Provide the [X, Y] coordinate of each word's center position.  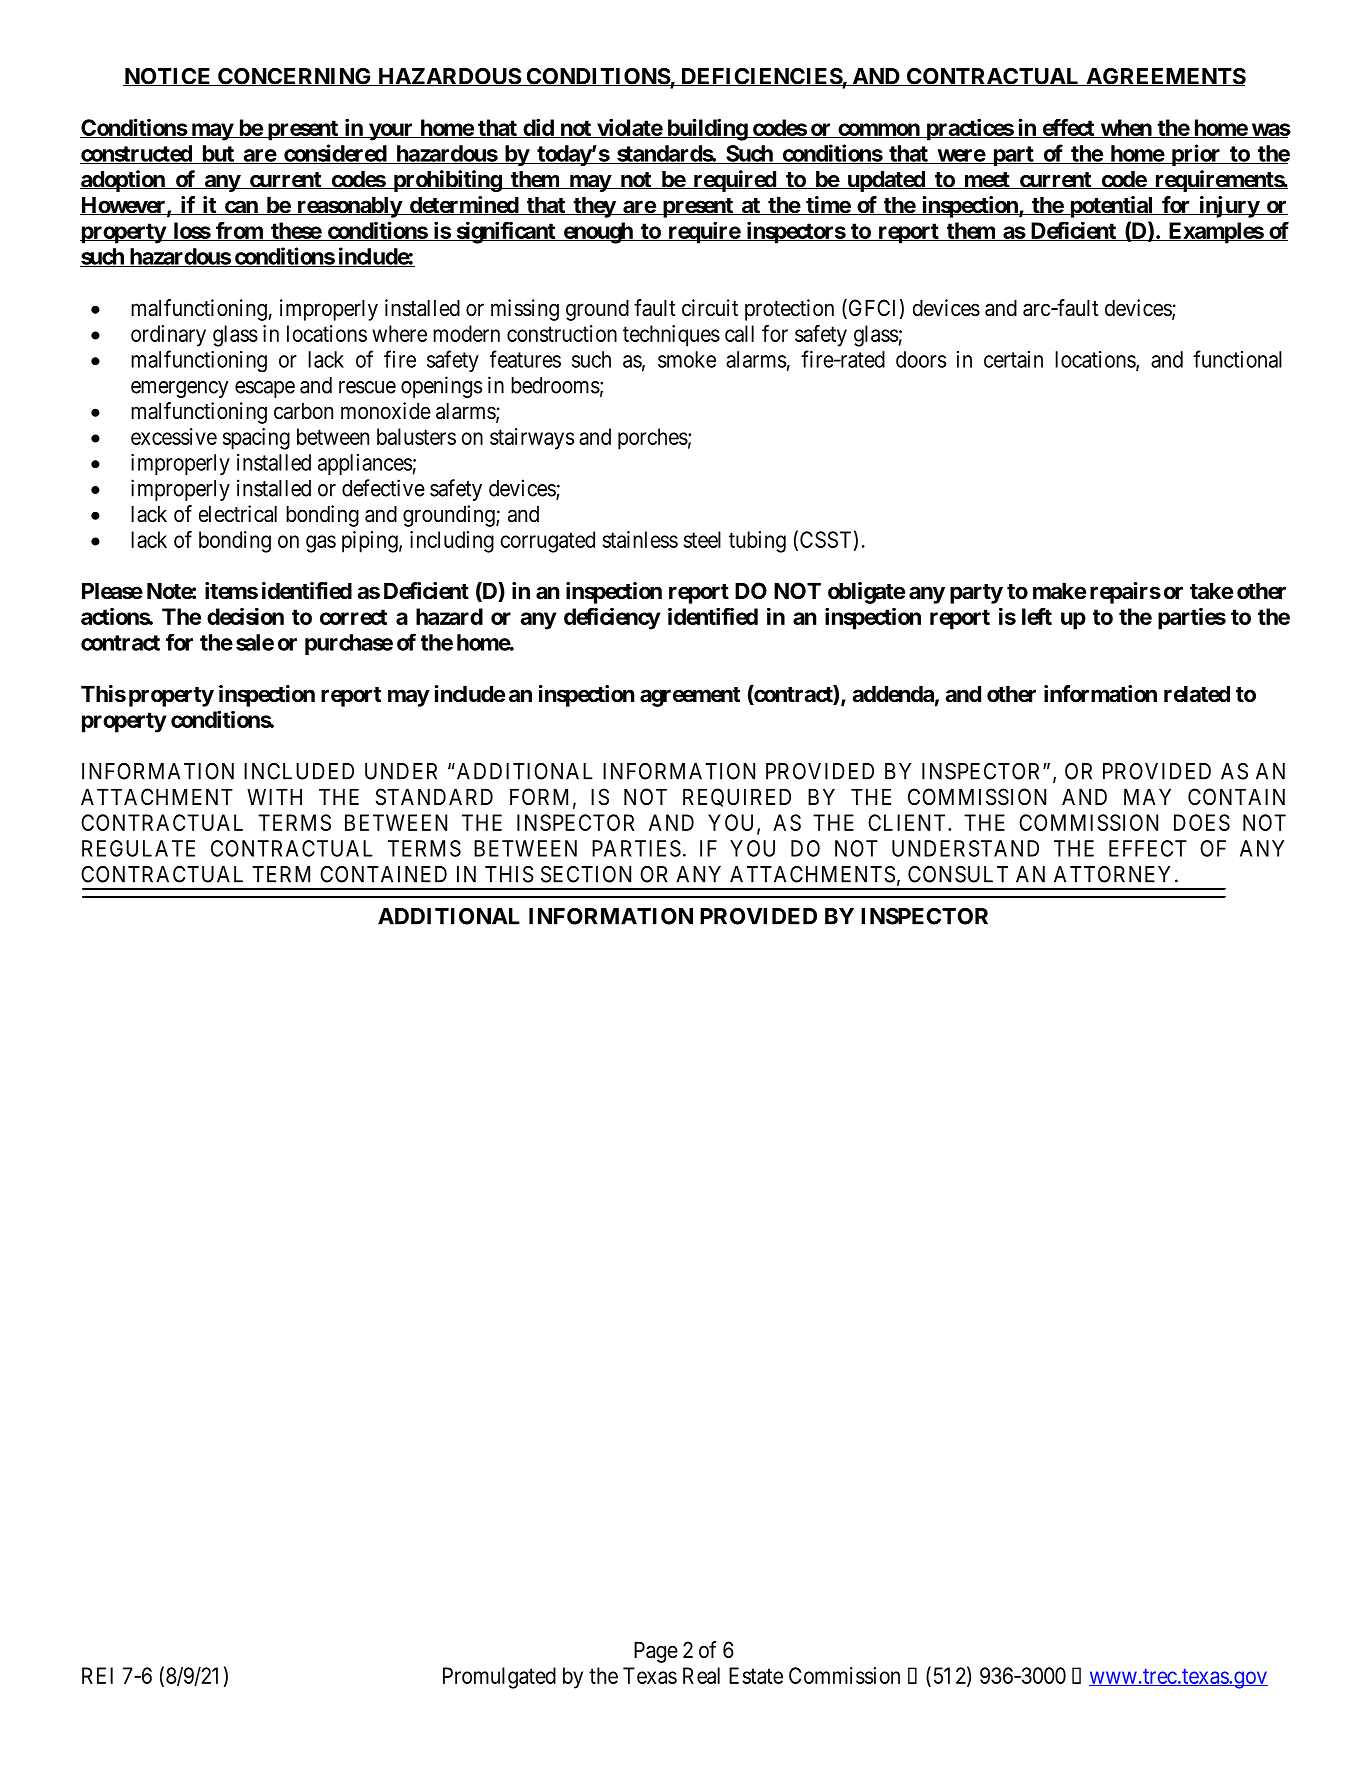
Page [656, 1652]
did [538, 128]
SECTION [586, 874]
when [1126, 128]
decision [245, 616]
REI [97, 1675]
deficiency [612, 619]
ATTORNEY [1115, 874]
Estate [756, 1675]
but [217, 154]
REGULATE [138, 848]
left [1037, 616]
